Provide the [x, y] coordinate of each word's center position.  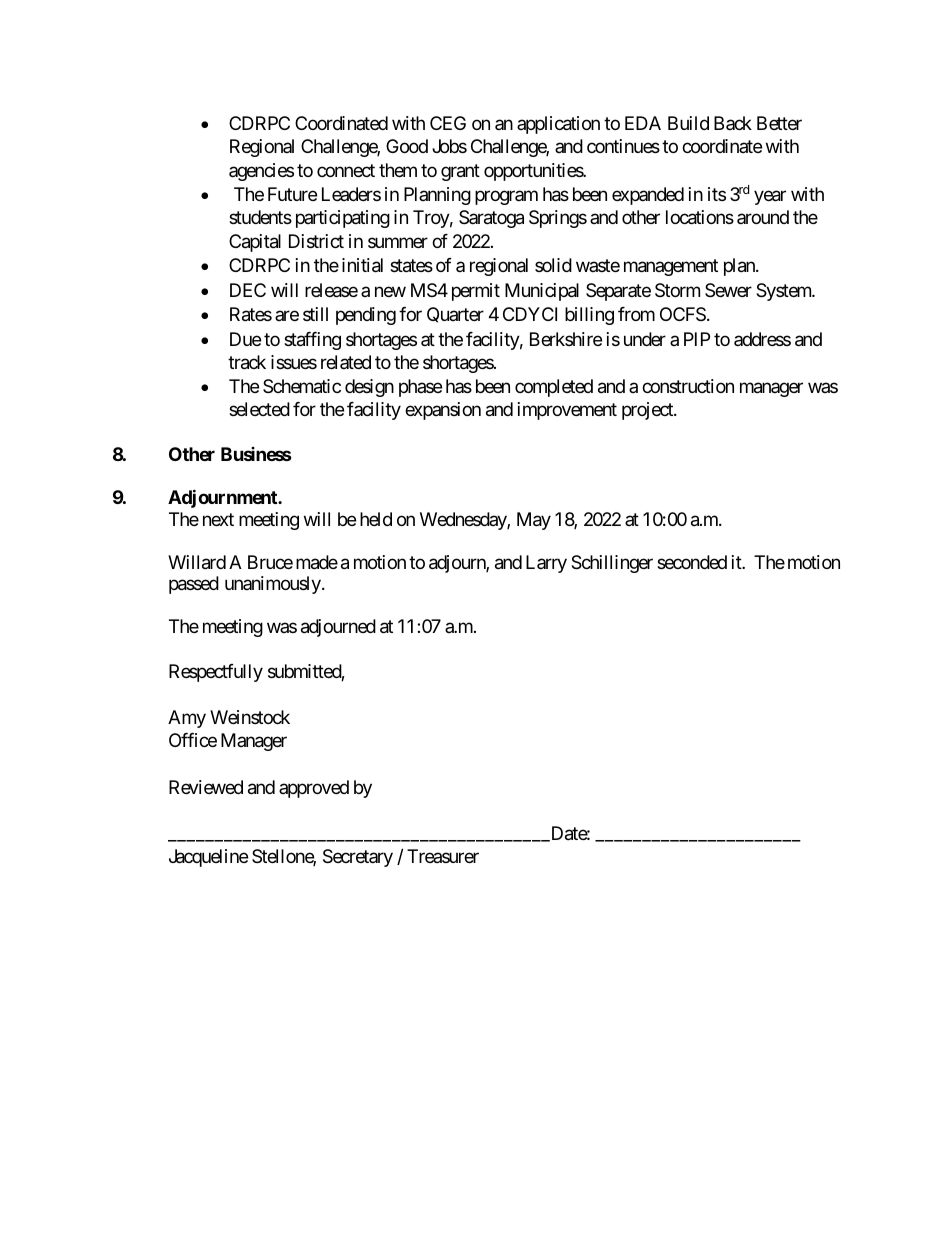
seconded [692, 562]
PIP [697, 339]
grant [460, 172]
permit [476, 292]
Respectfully [216, 673]
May [534, 521]
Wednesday [464, 521]
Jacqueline [208, 858]
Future [292, 194]
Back [733, 123]
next [218, 519]
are [287, 316]
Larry [546, 564]
